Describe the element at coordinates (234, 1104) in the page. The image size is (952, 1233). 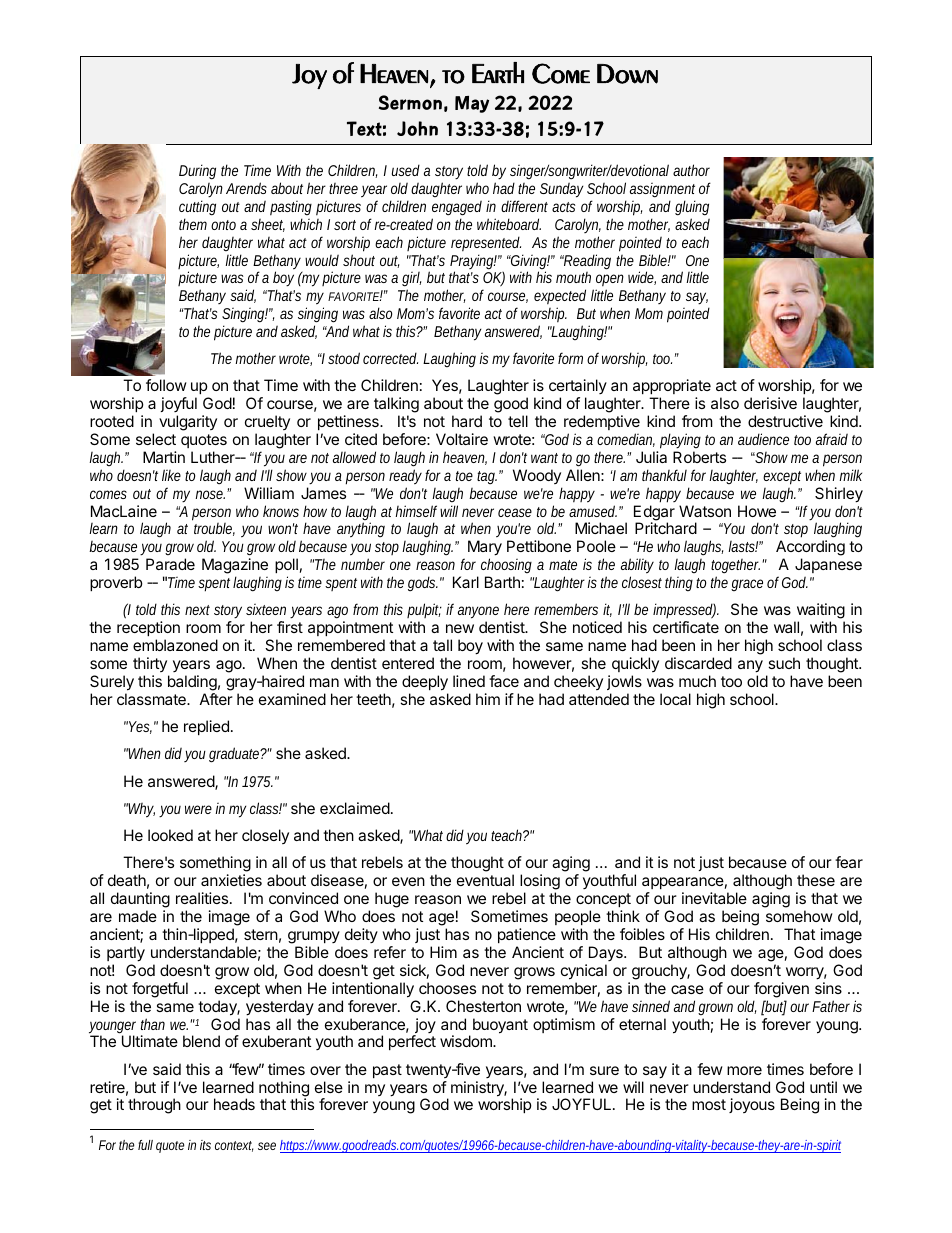
I see `heads` at that location.
